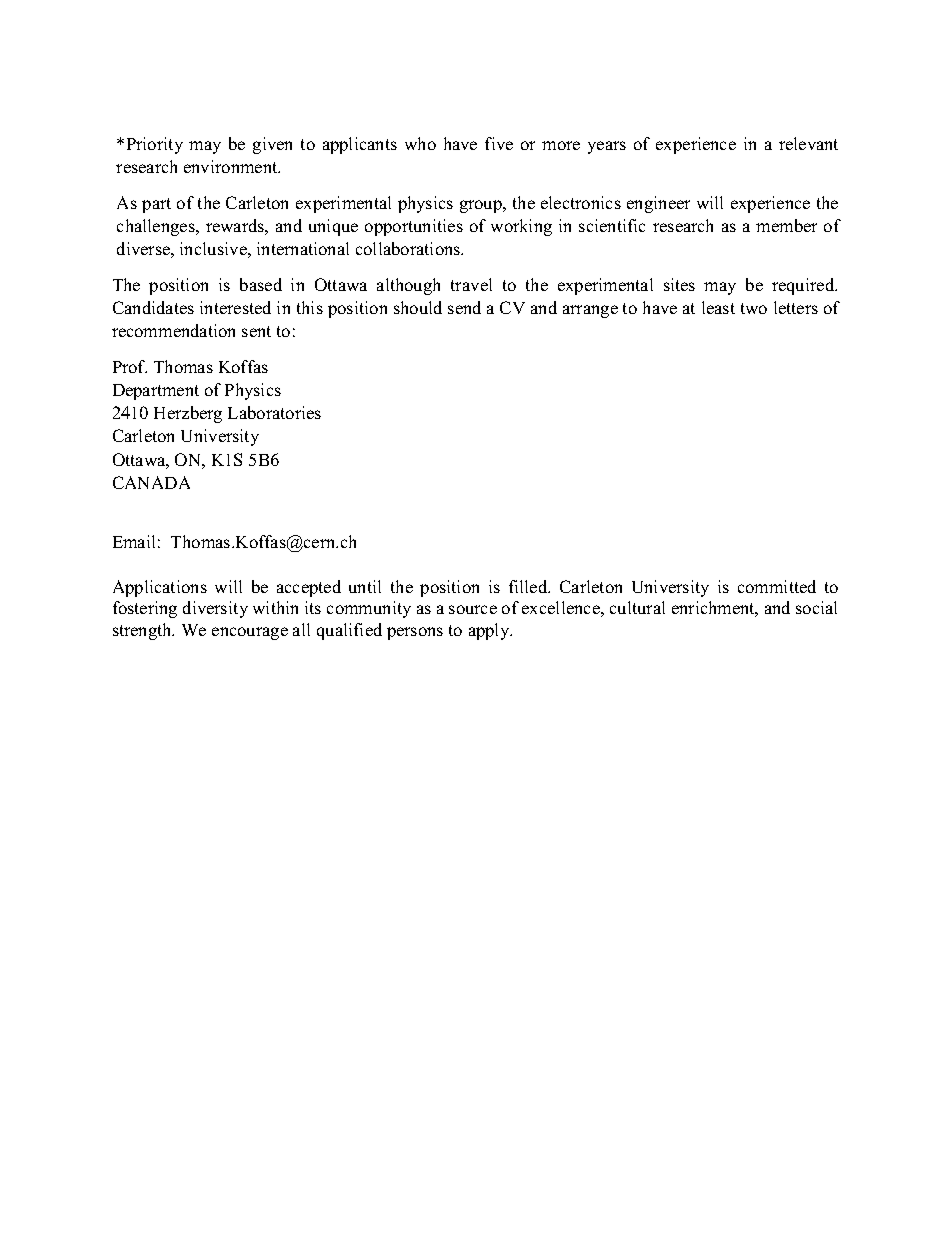 The height and width of the screenshot is (1233, 952). Describe the element at coordinates (274, 412) in the screenshot. I see `Laboratories` at that location.
